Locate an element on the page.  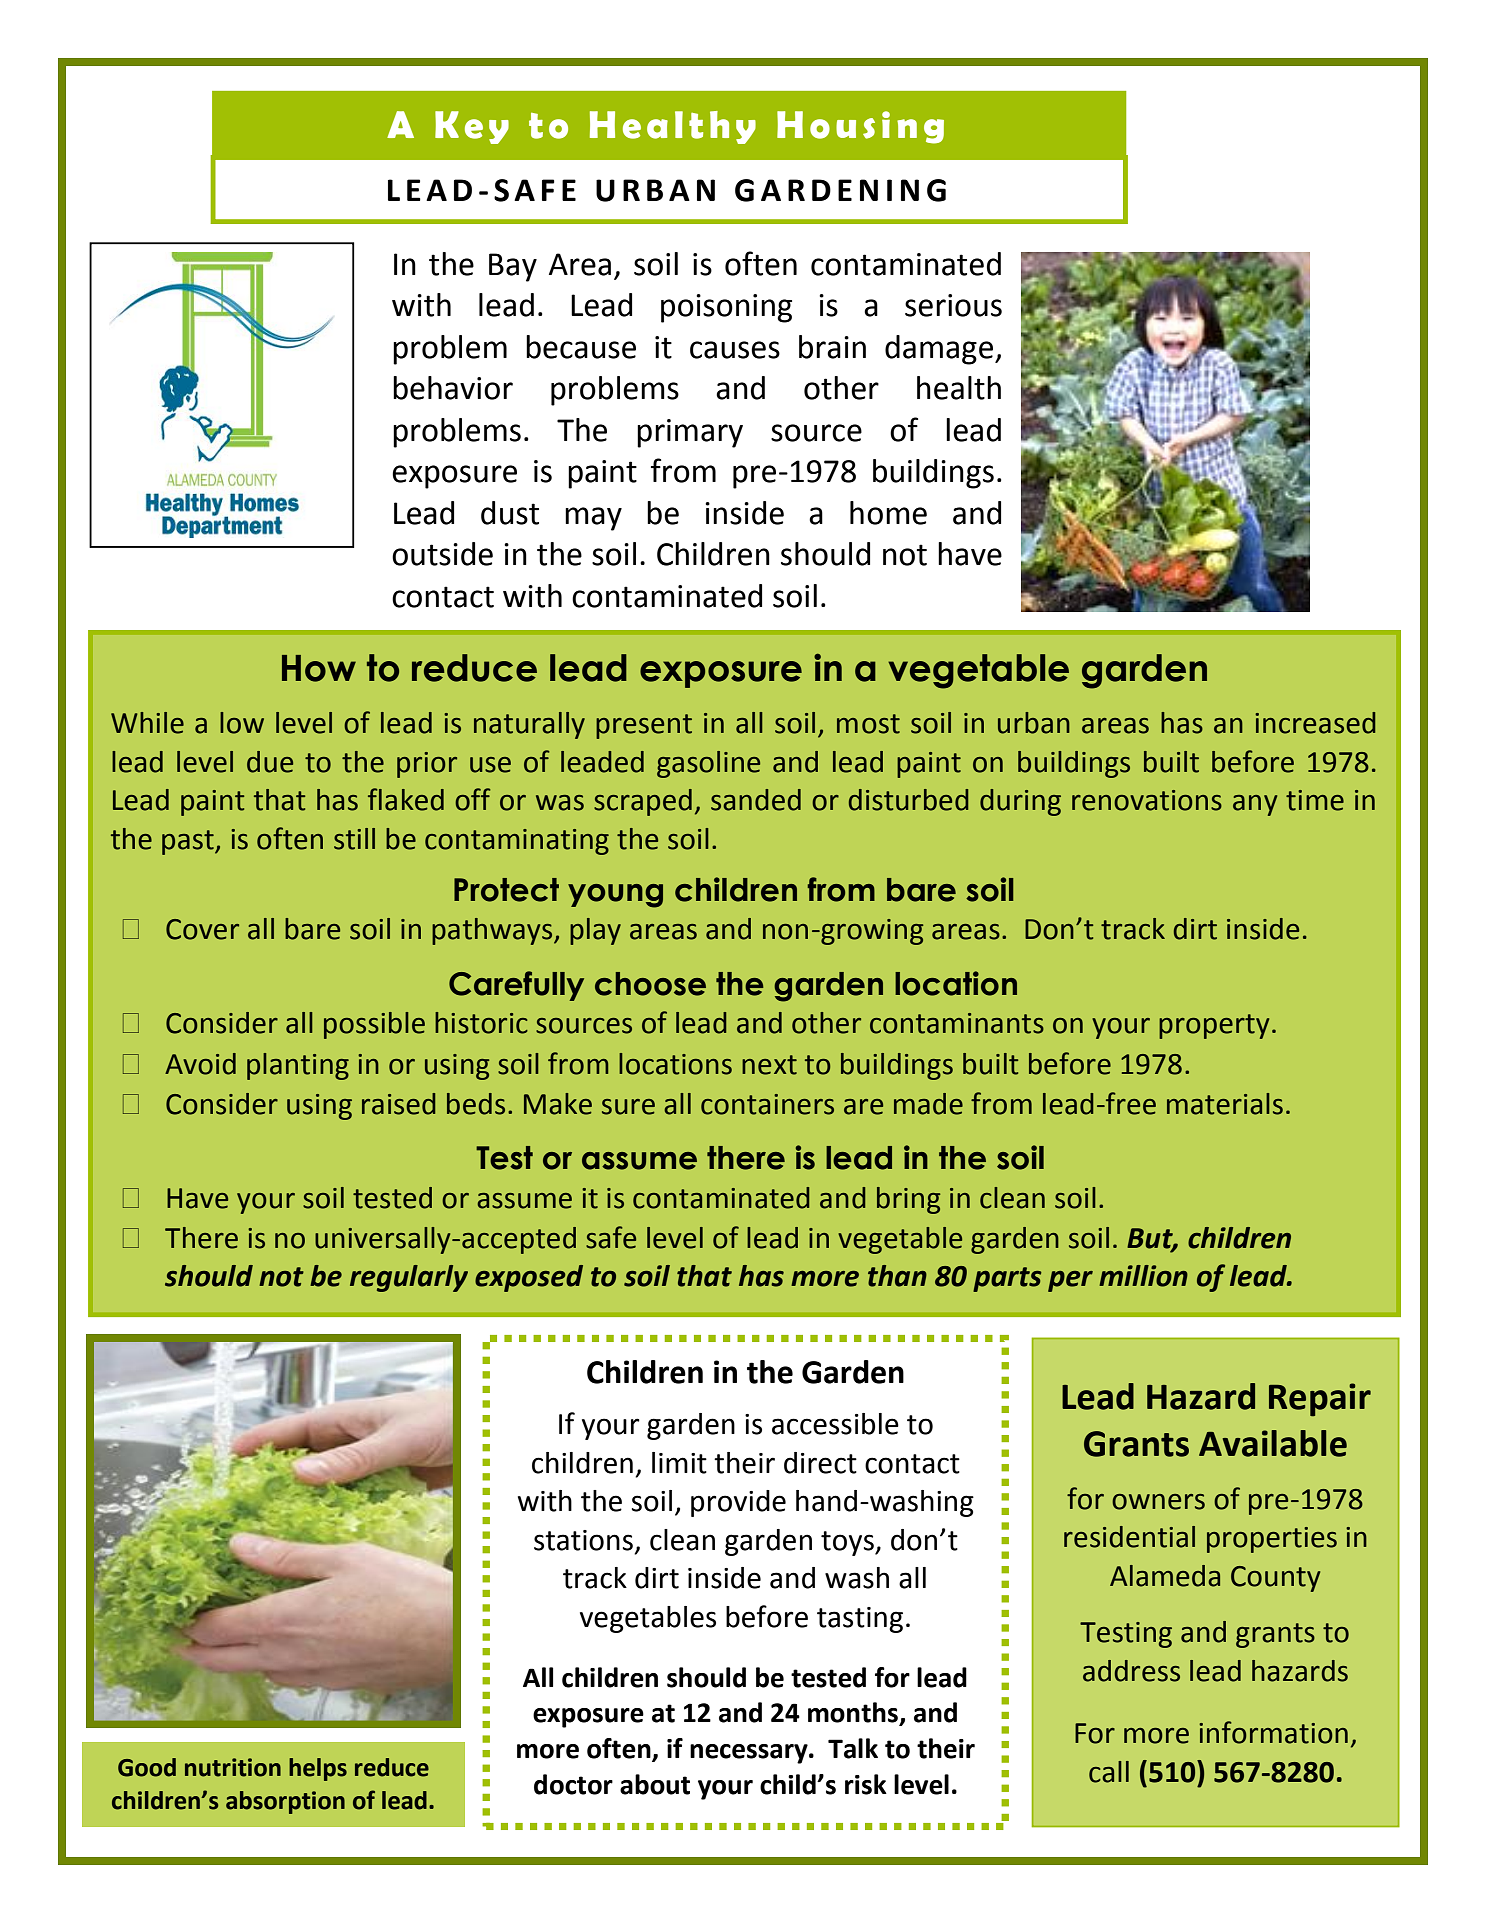
young is located at coordinates (615, 896).
